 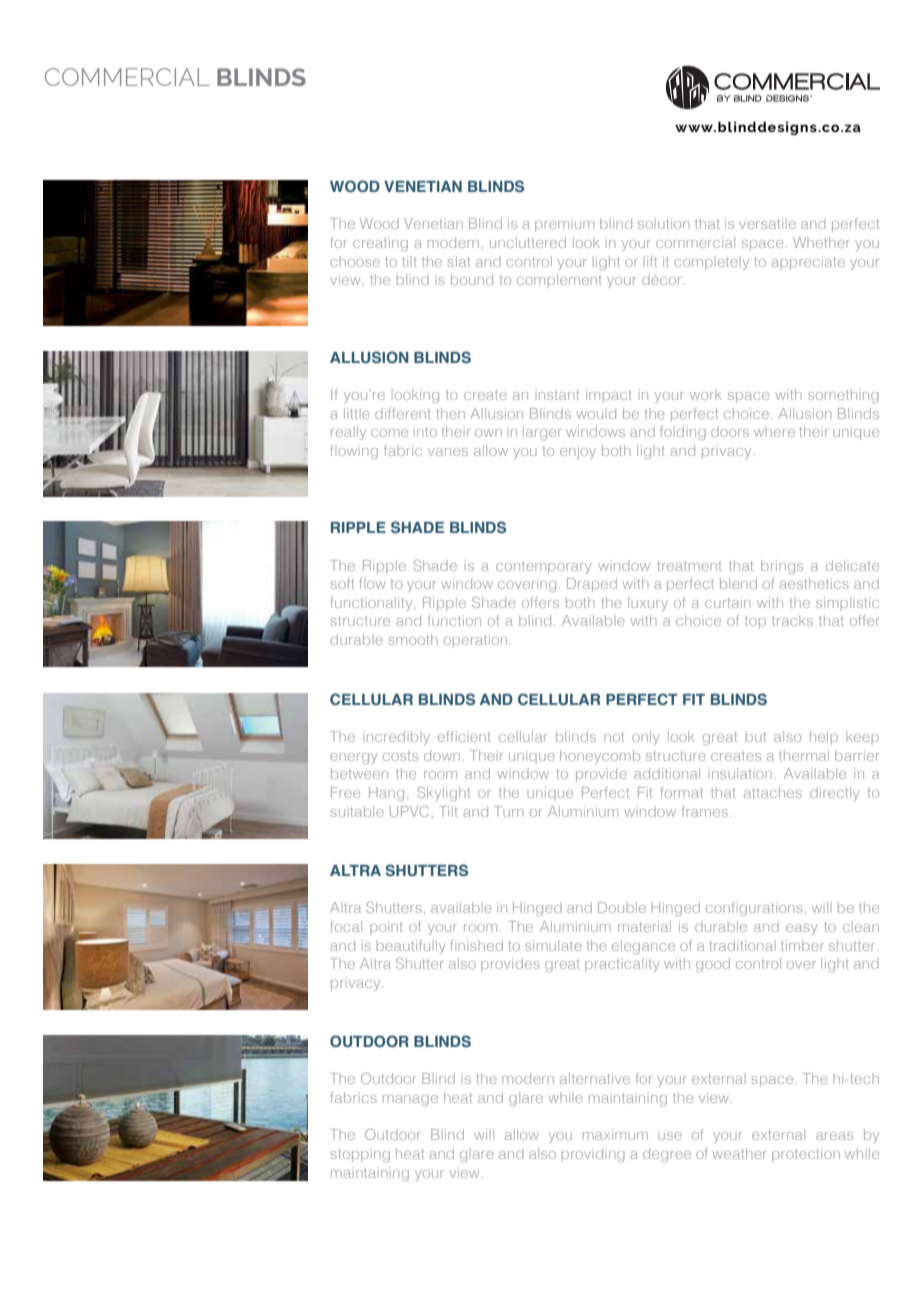 What do you see at coordinates (782, 567) in the image?
I see `brings` at bounding box center [782, 567].
